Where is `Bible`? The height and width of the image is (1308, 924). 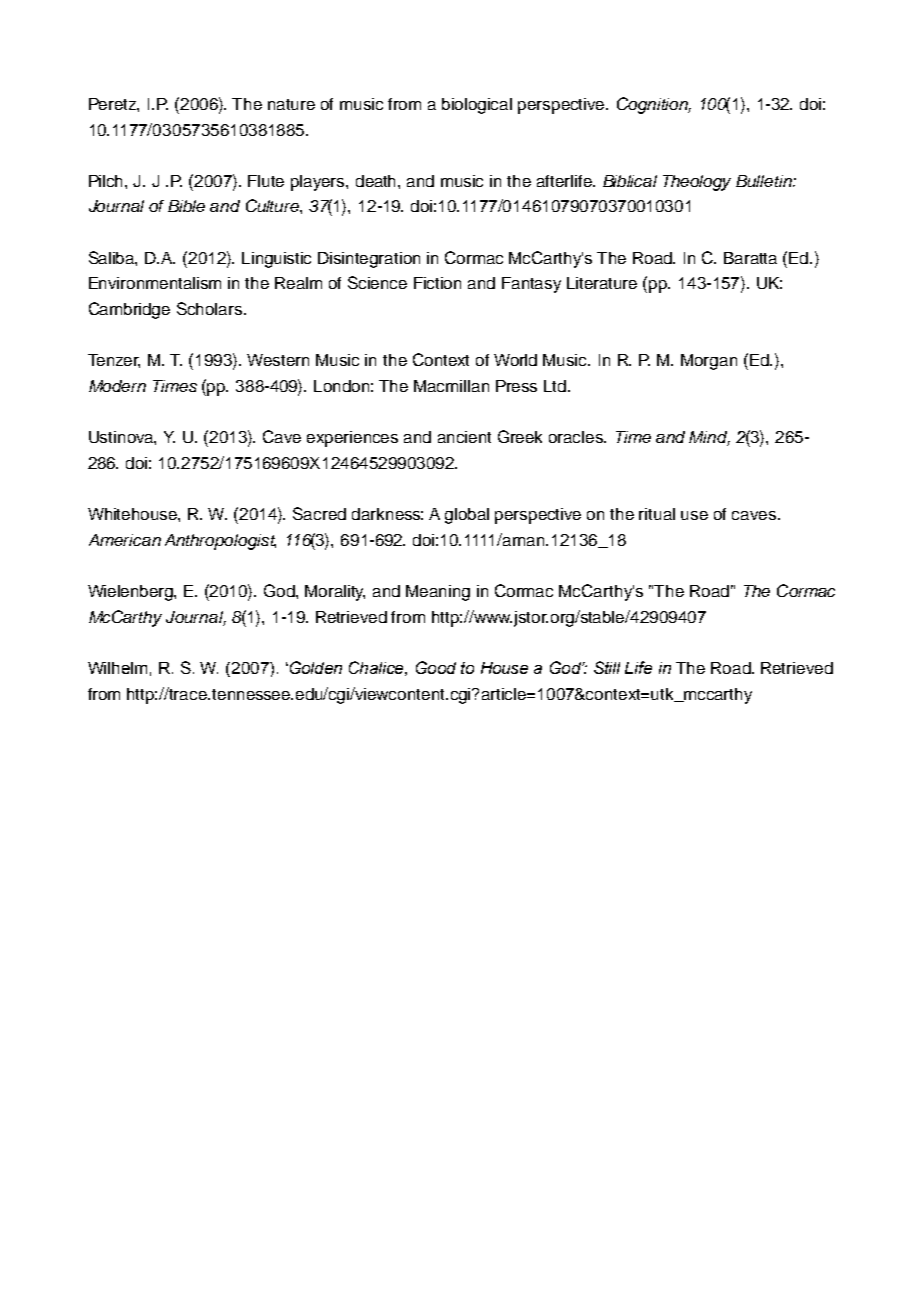
Bible is located at coordinates (186, 206).
